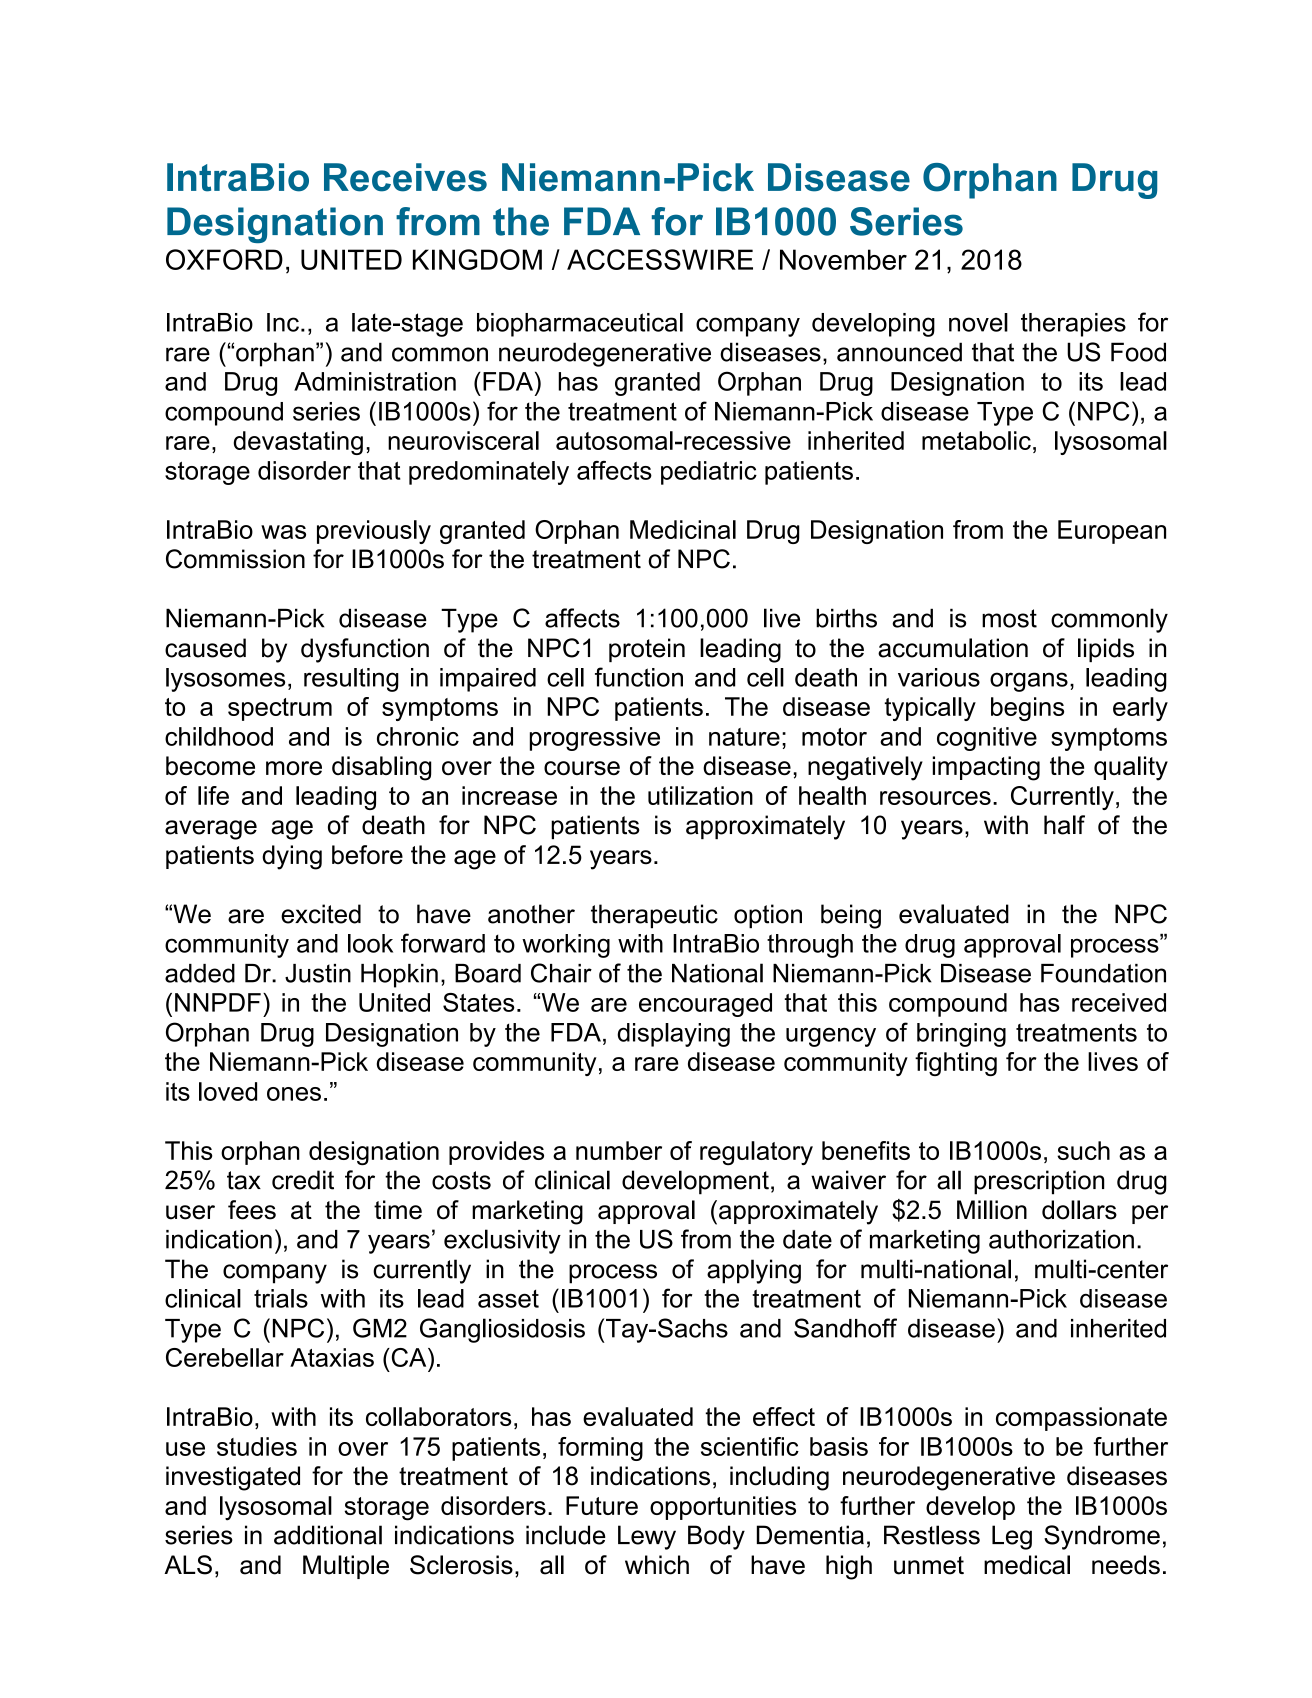  Describe the element at coordinates (351, 680) in the screenshot. I see `resulting` at that location.
